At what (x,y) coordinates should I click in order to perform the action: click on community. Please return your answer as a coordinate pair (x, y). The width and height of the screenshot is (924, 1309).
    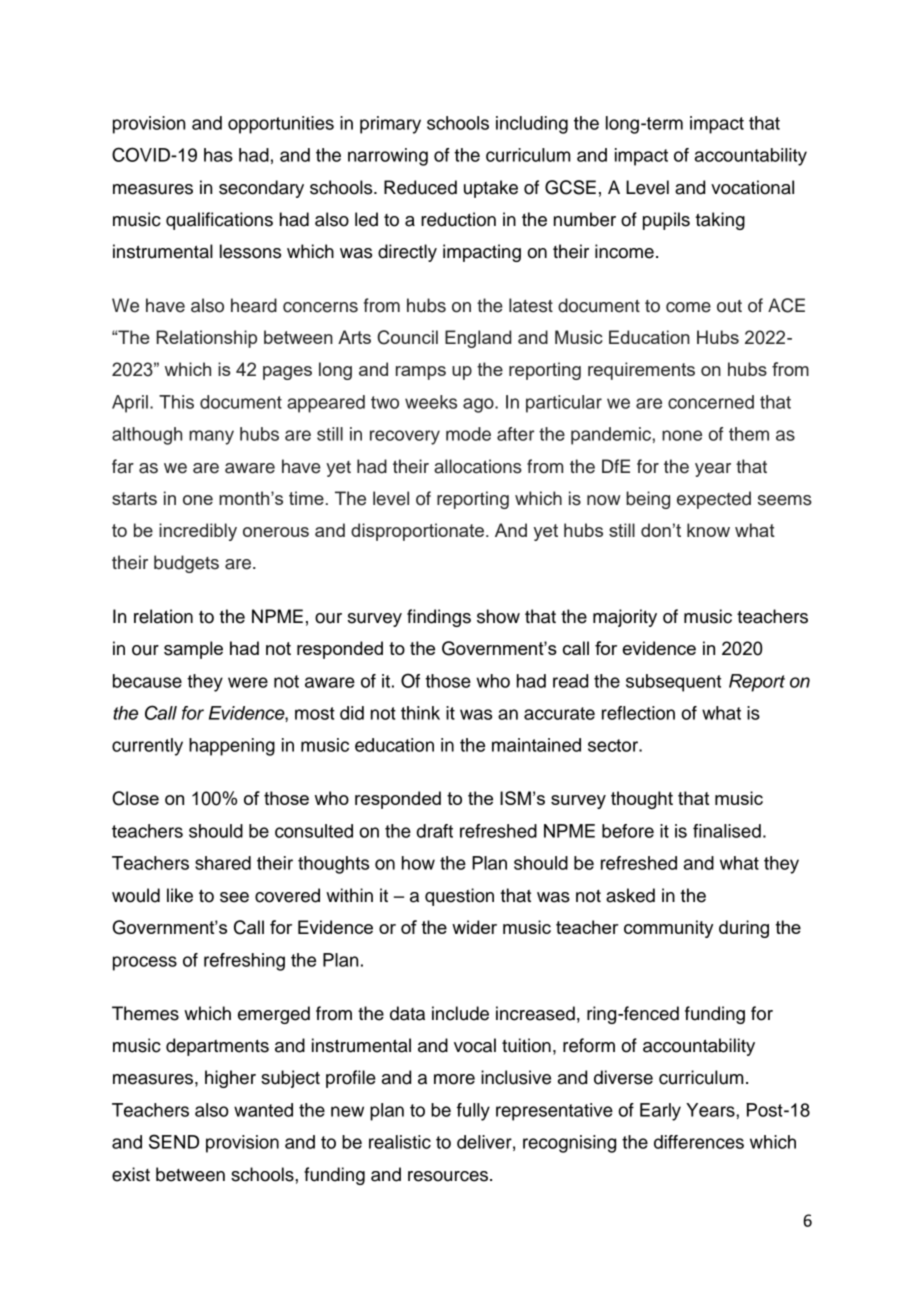
    Looking at the image, I should click on (668, 929).
